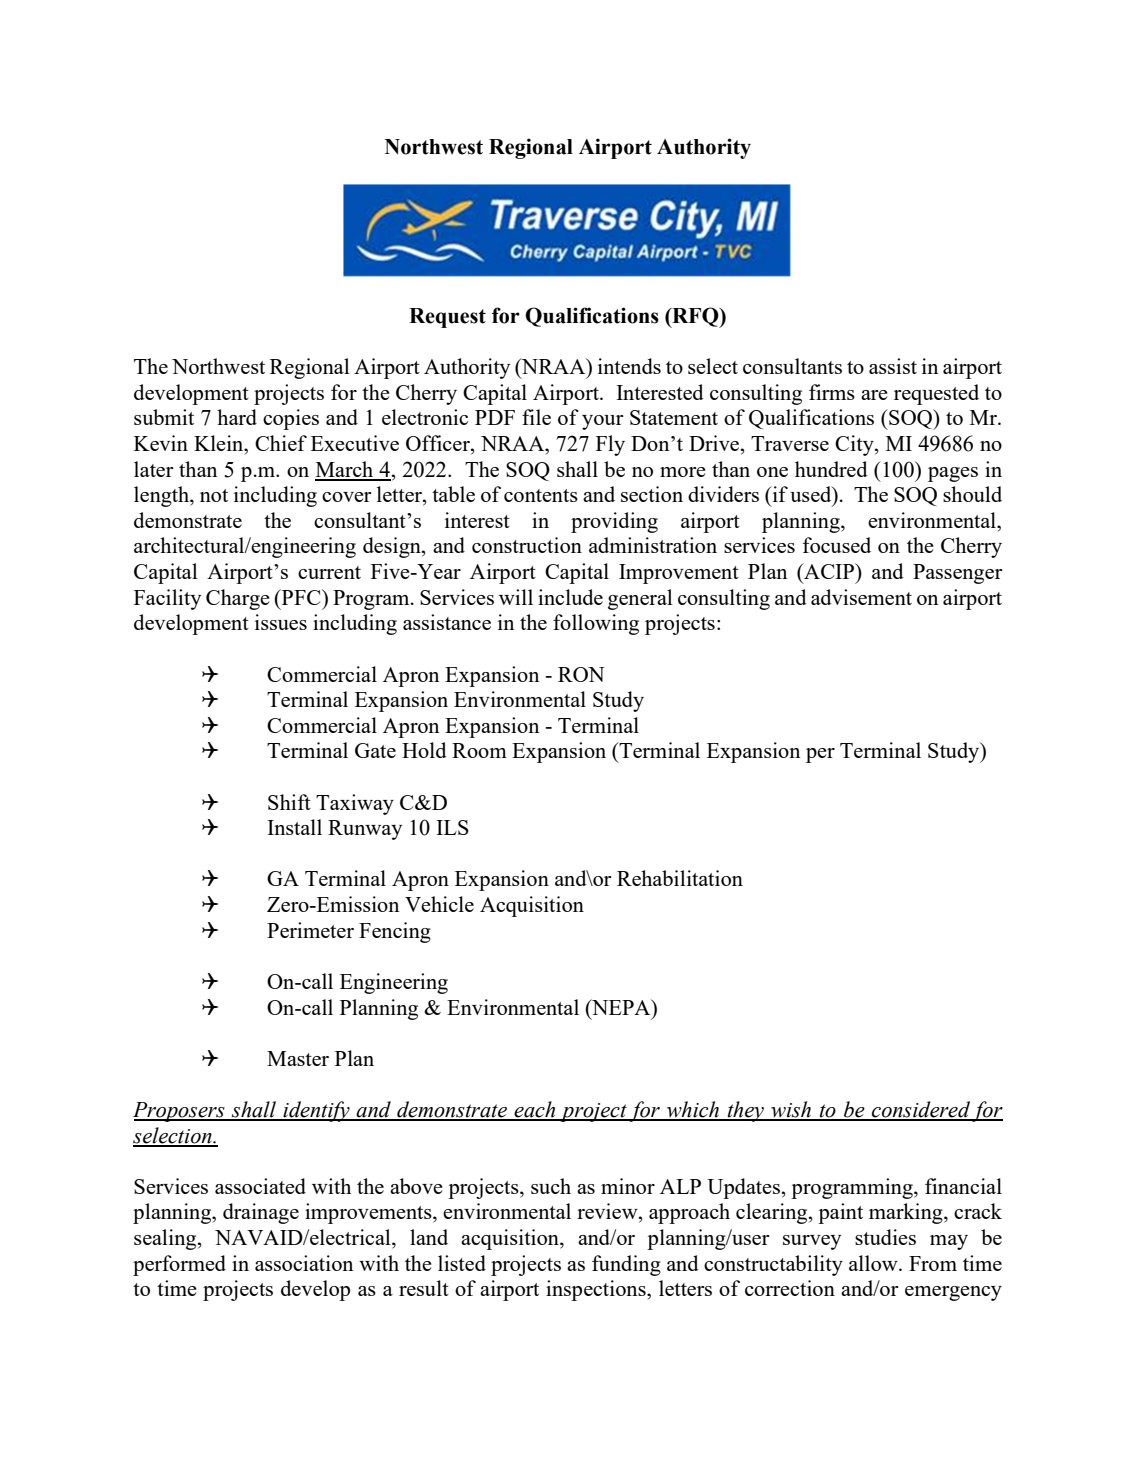 This screenshot has width=1136, height=1470. Describe the element at coordinates (680, 878) in the screenshot. I see `Rehabilitation` at that location.
